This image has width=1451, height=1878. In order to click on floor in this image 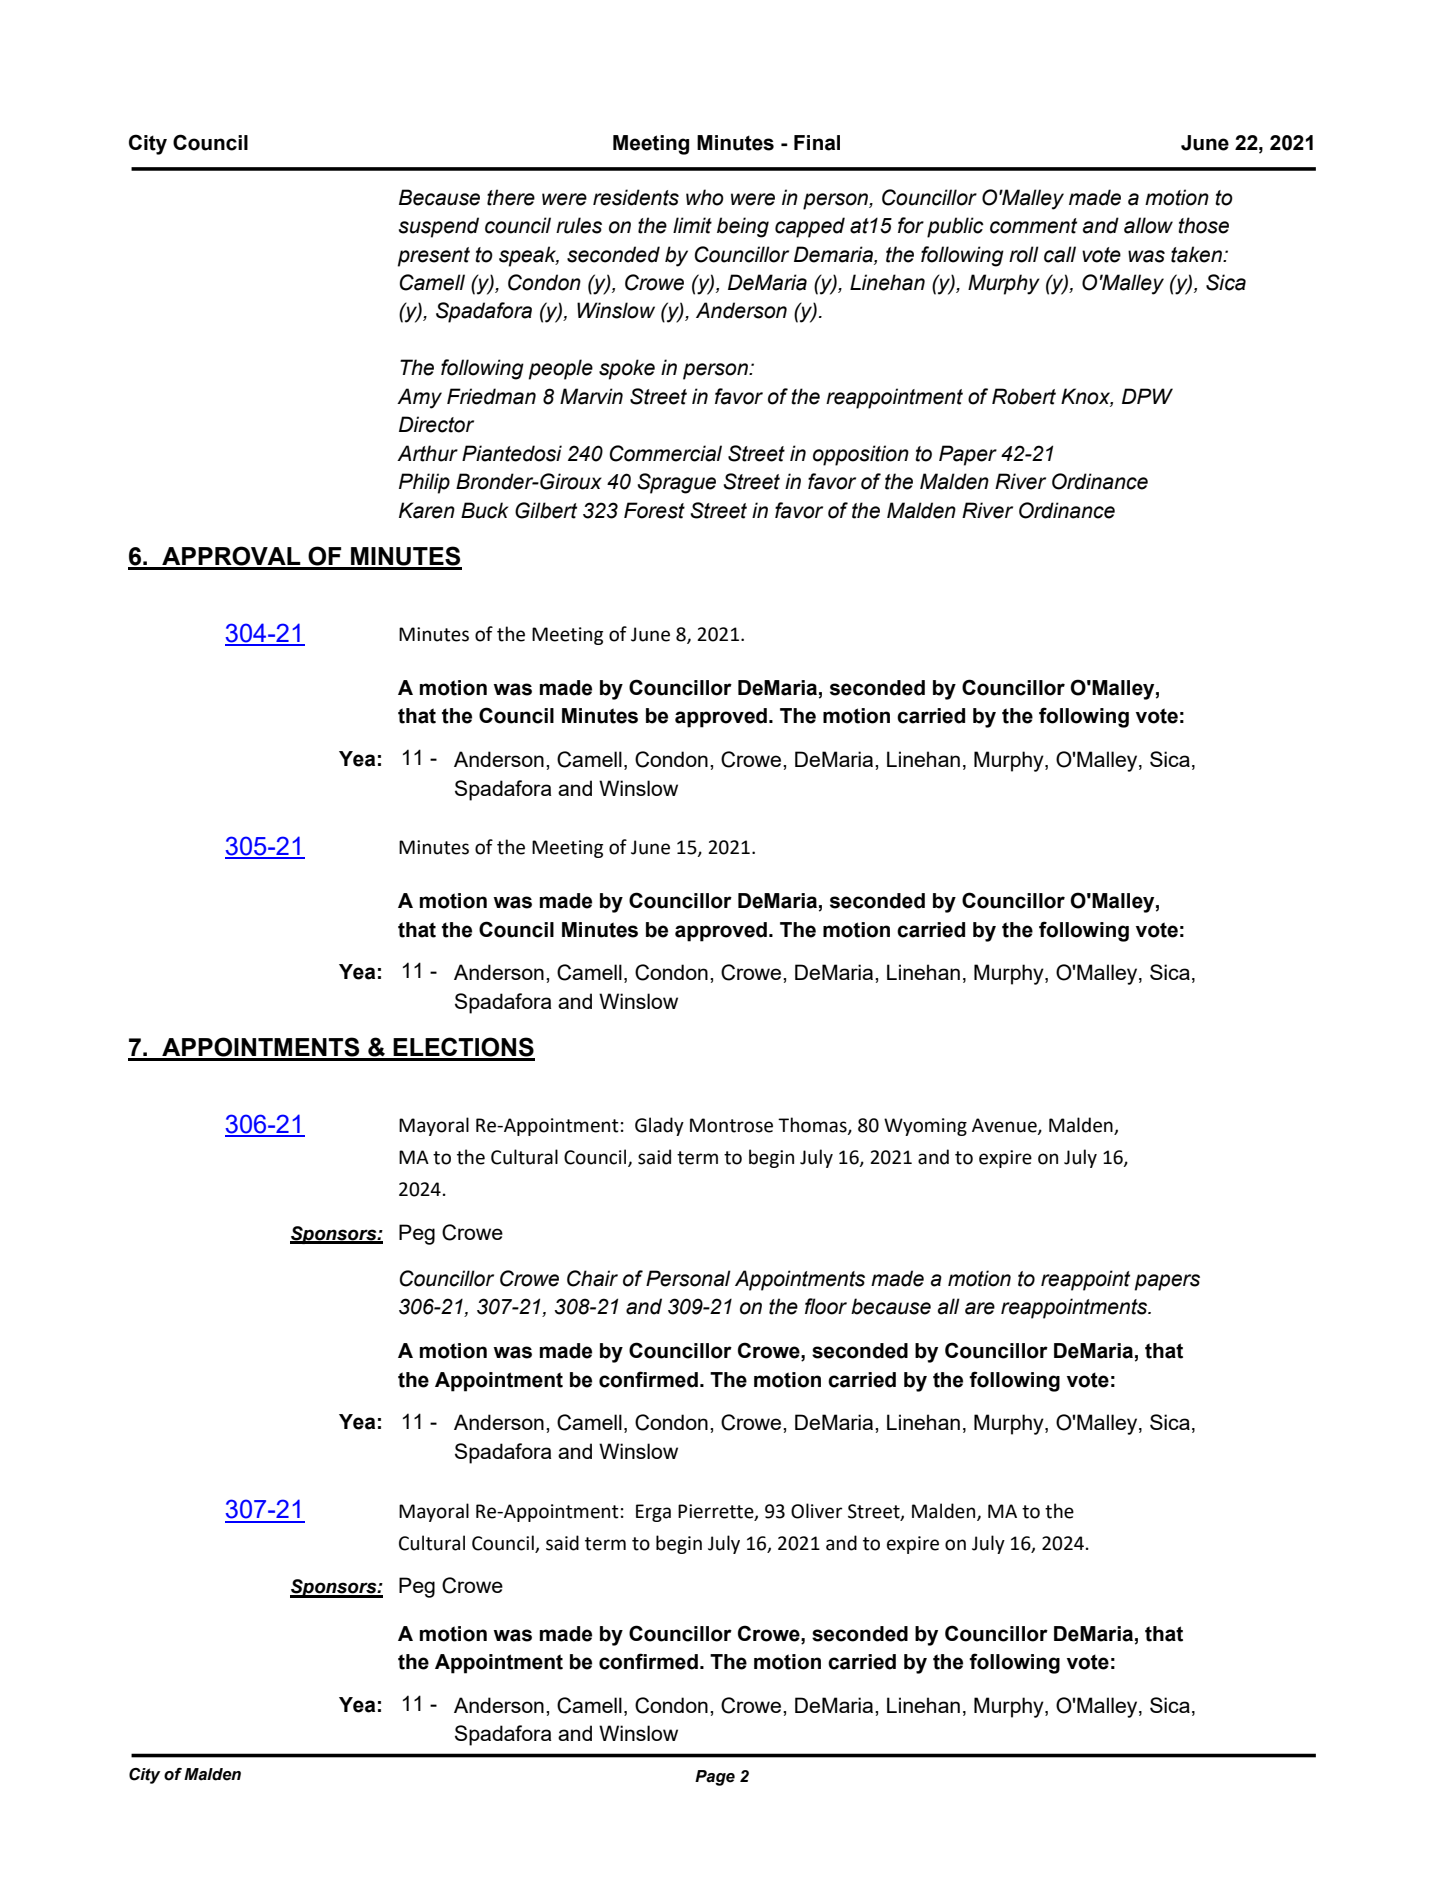, I will do `click(826, 1306)`.
